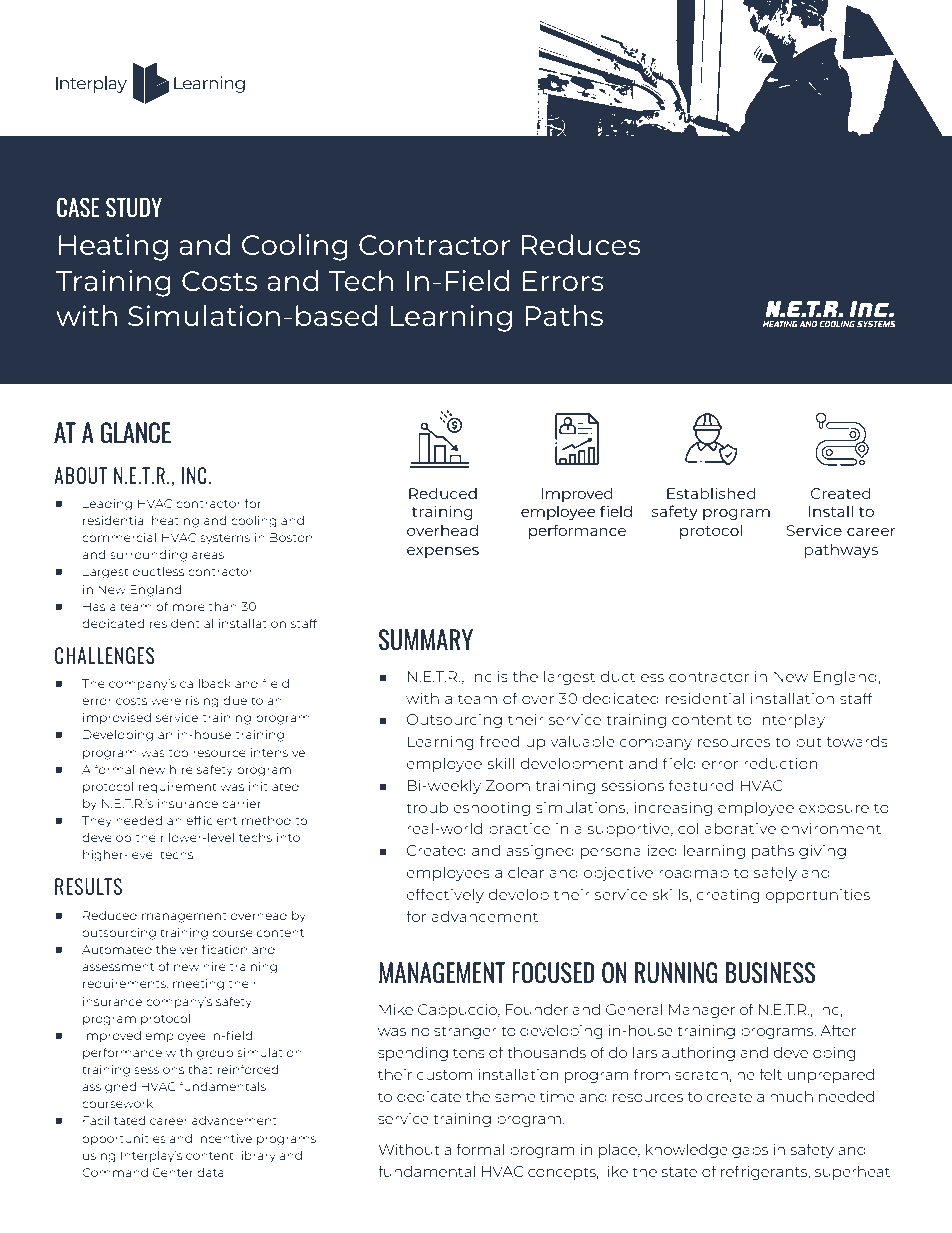 The width and height of the screenshot is (952, 1233). Describe the element at coordinates (134, 207) in the screenshot. I see `STUDY` at that location.
